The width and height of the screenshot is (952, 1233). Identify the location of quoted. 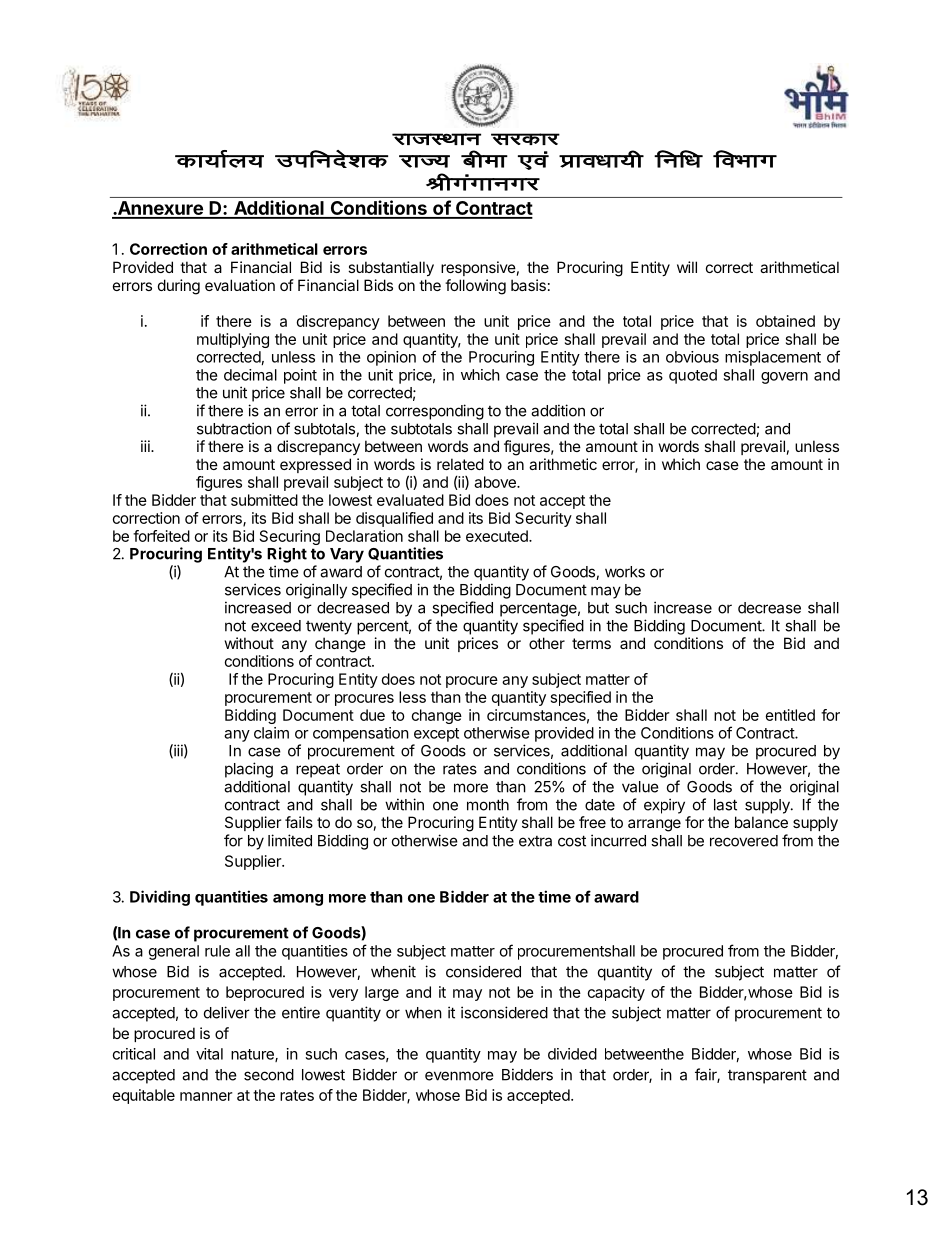
(693, 376).
